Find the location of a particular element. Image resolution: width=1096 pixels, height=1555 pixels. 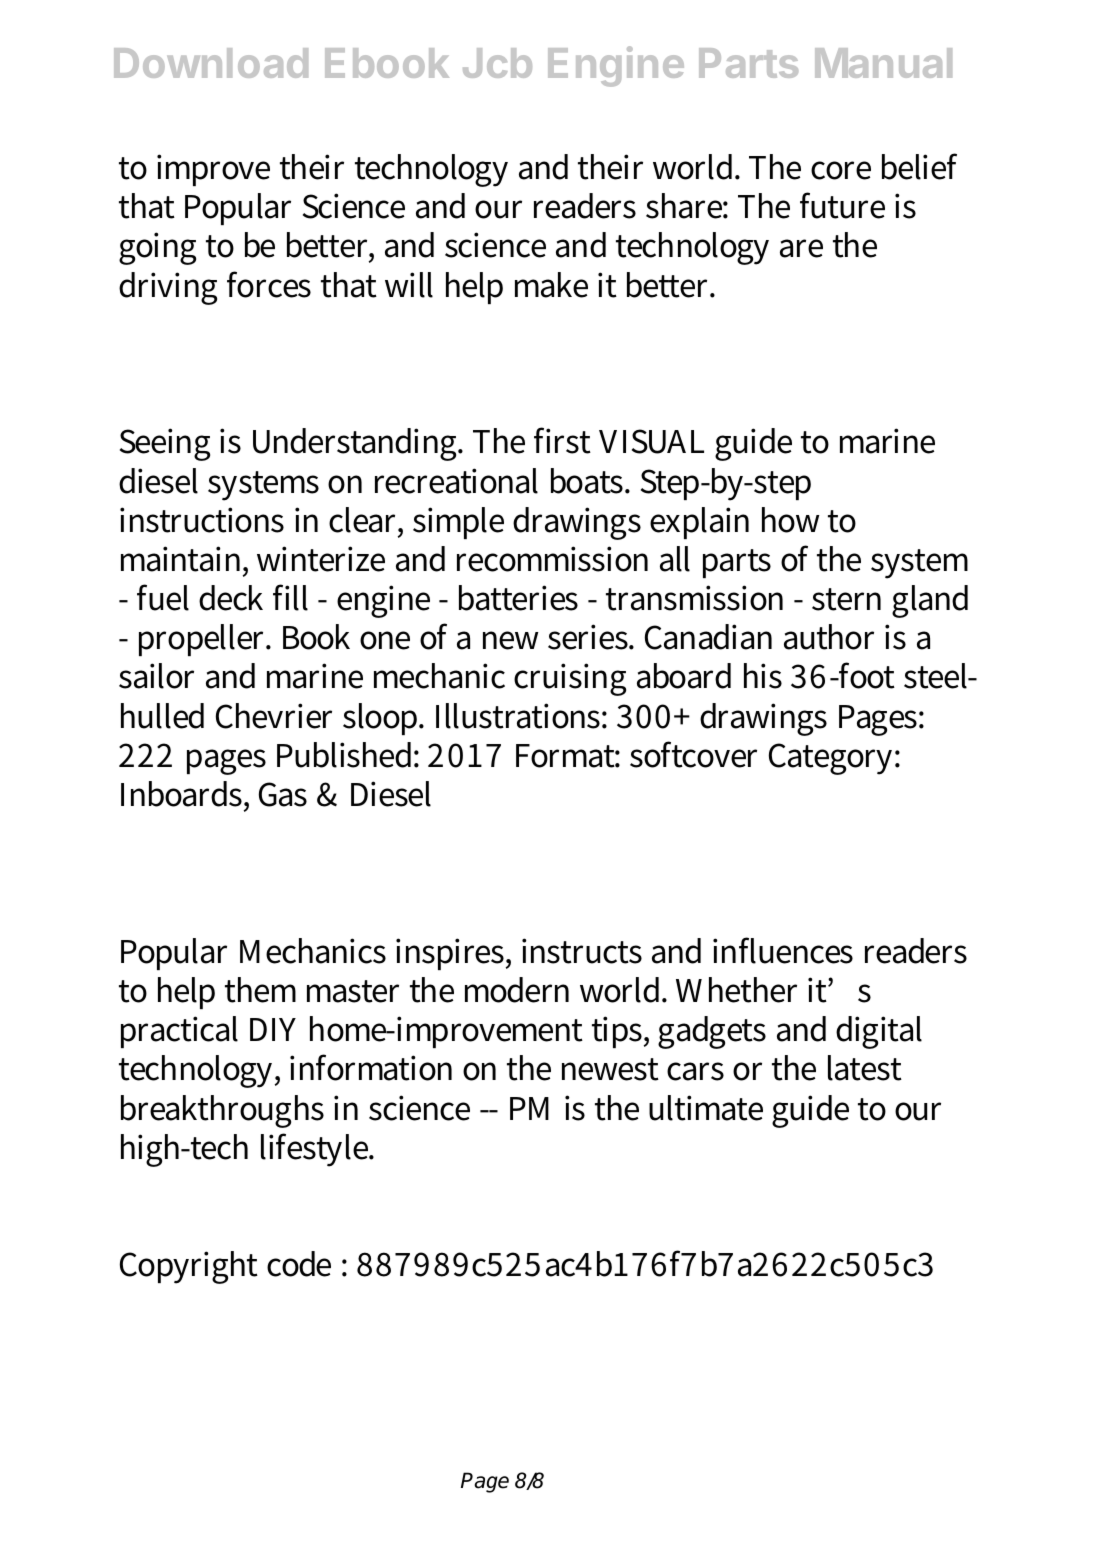

newest is located at coordinates (610, 1069).
